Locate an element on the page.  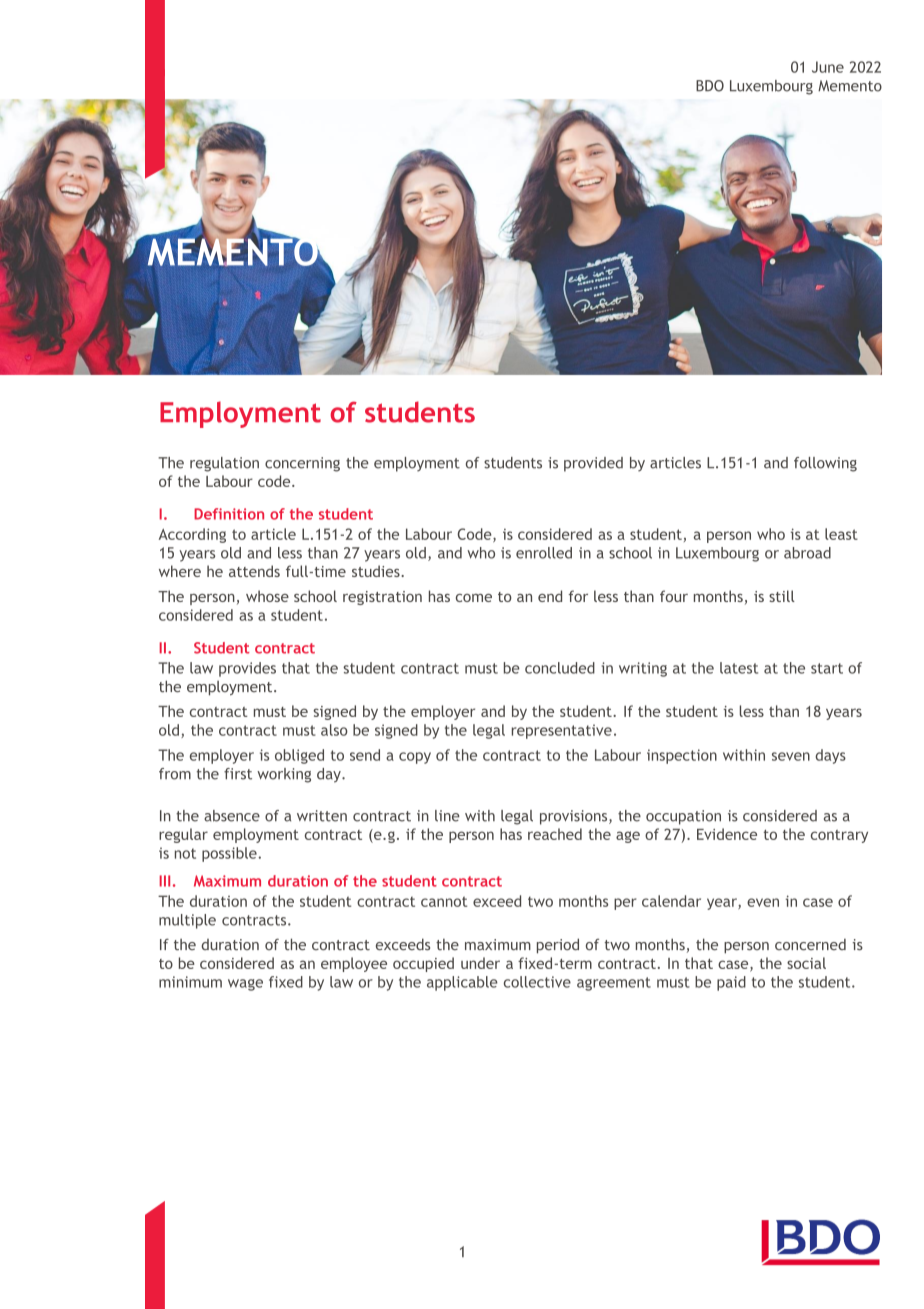
BDO is located at coordinates (710, 86).
